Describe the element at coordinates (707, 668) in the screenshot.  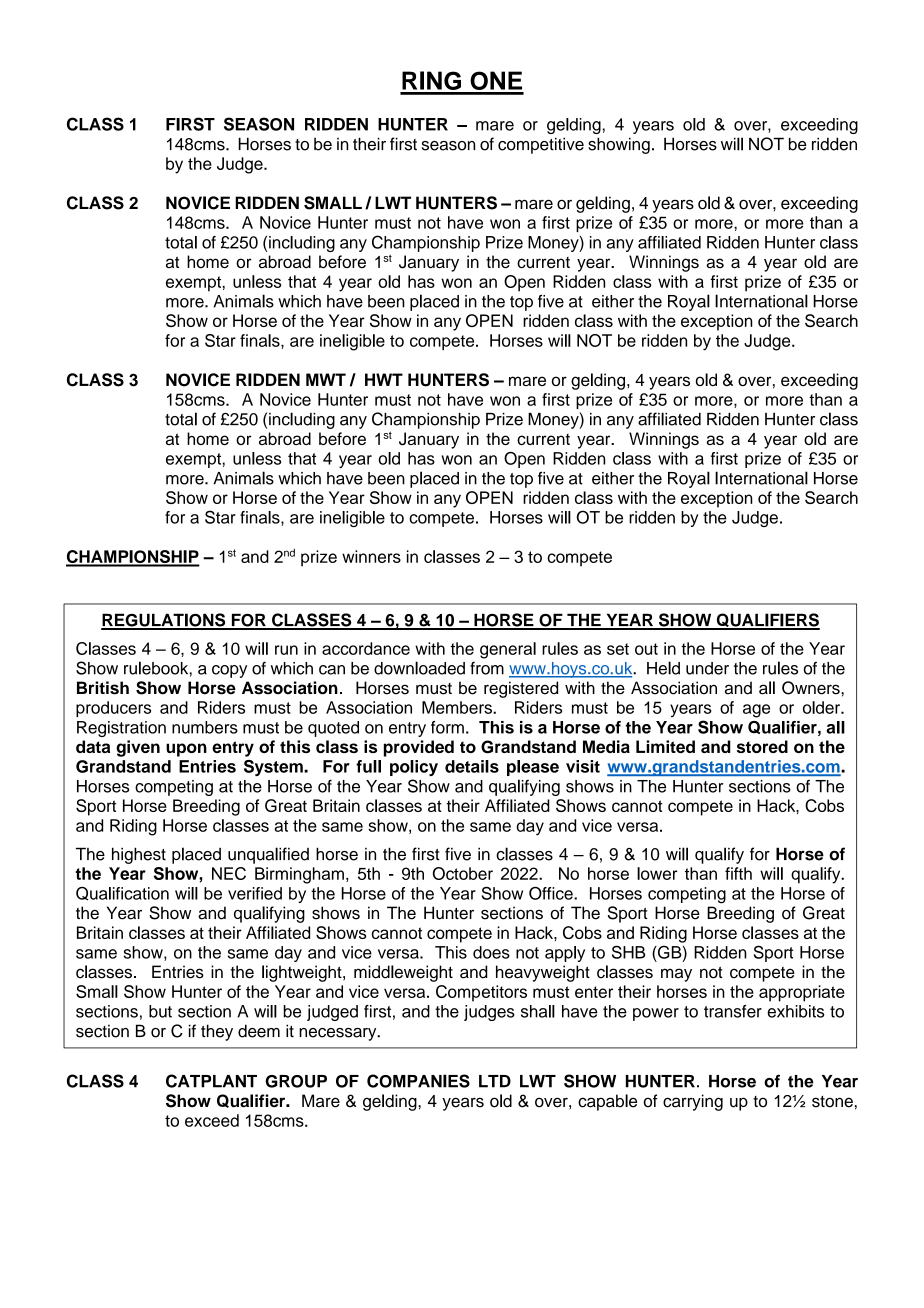
I see `under` at that location.
